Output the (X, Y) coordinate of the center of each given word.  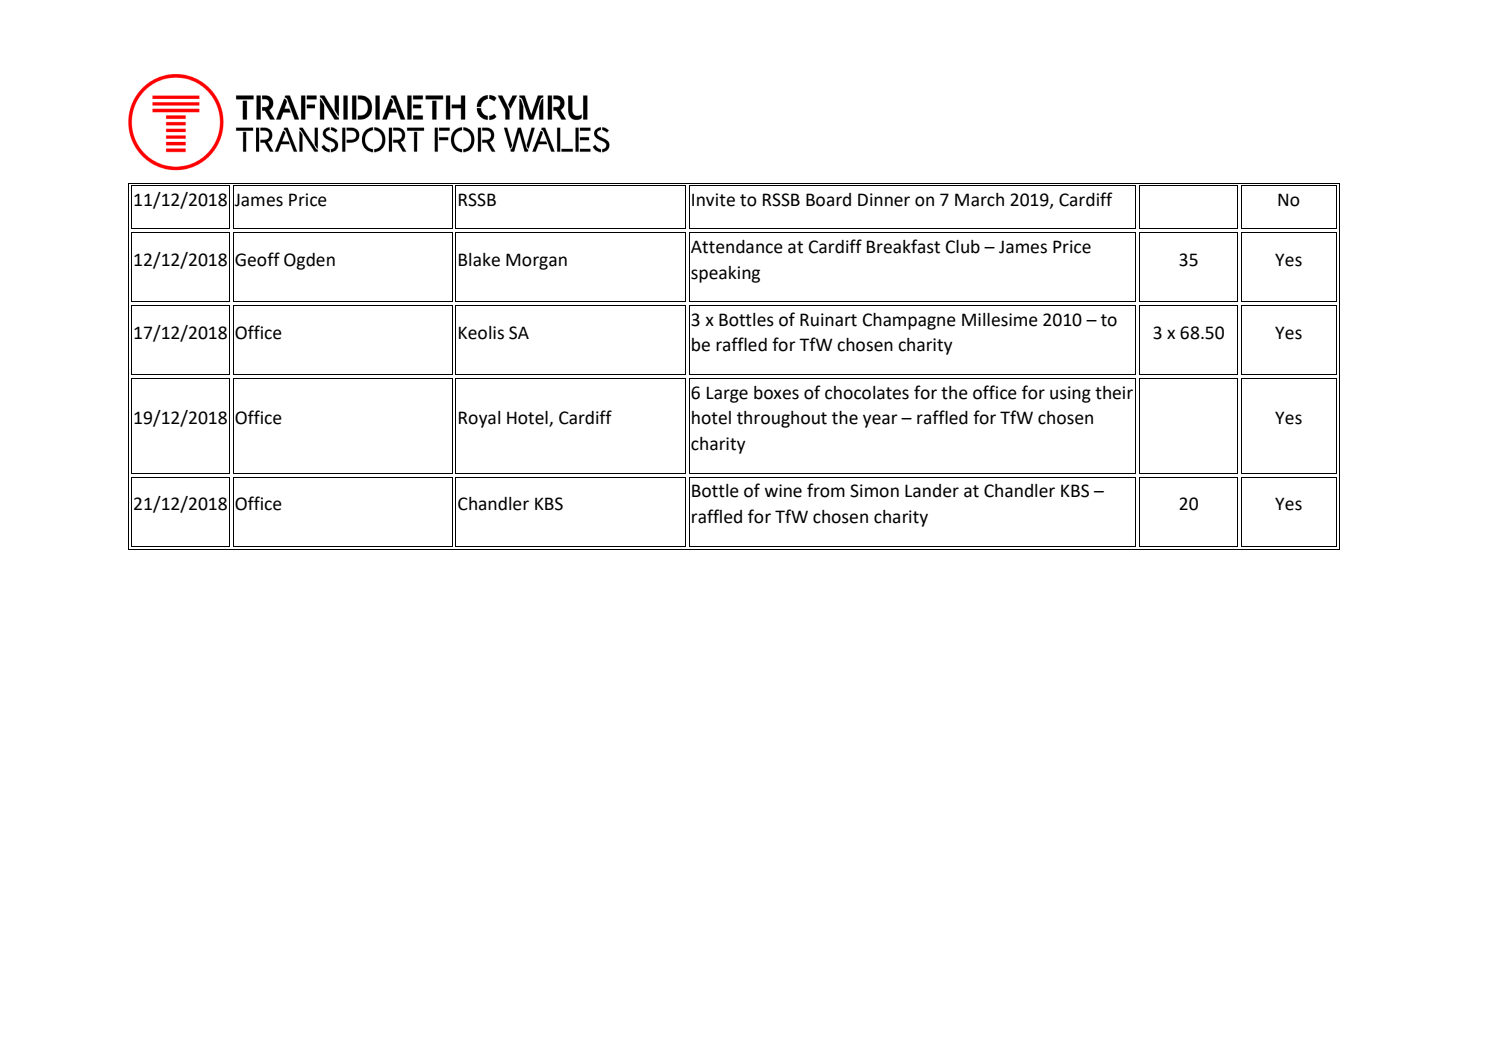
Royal (479, 419)
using (1070, 394)
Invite (713, 200)
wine (783, 491)
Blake (479, 260)
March (979, 200)
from (826, 490)
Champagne (909, 321)
